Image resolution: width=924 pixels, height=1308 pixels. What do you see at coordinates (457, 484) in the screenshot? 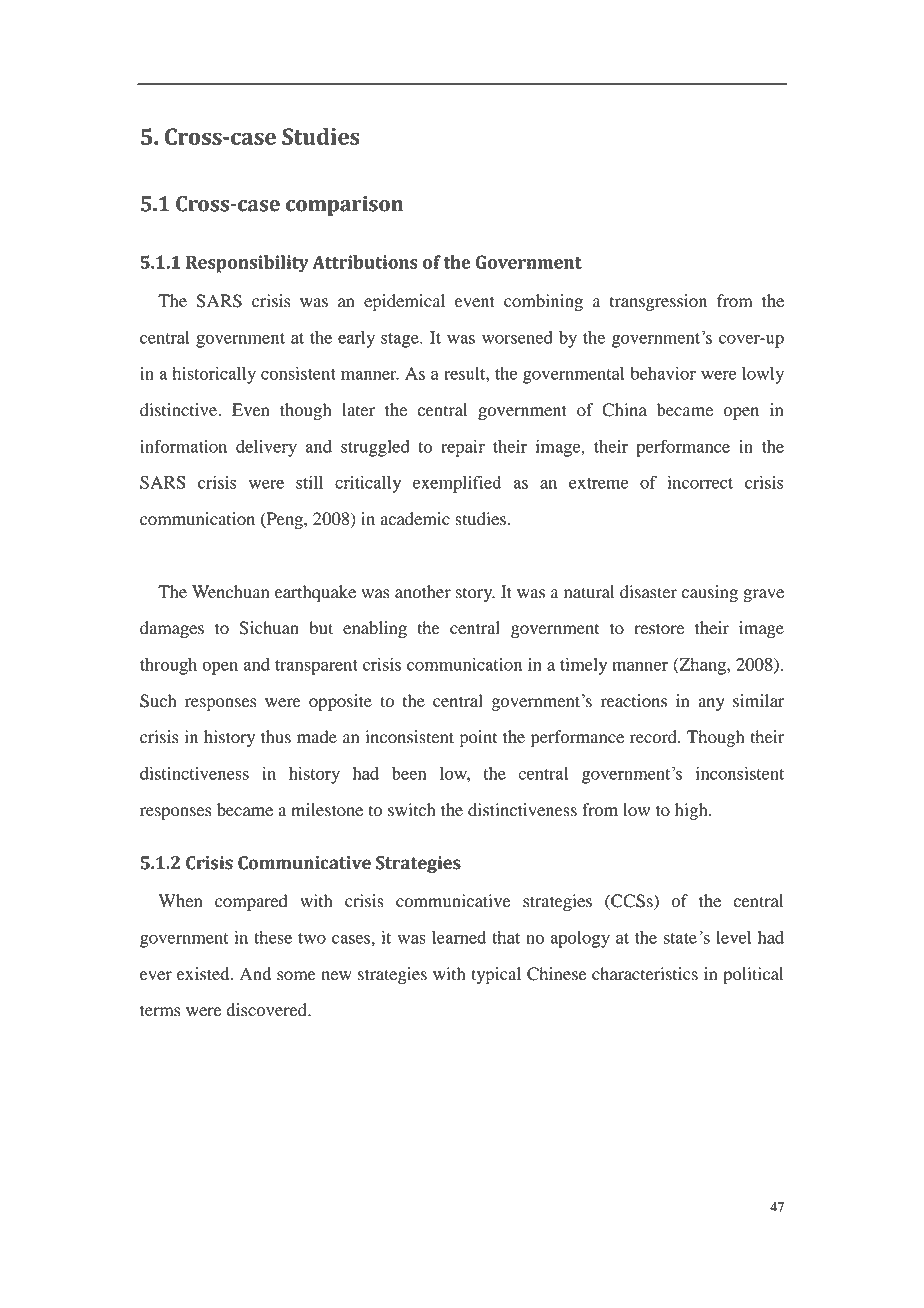
I see `exemplified` at bounding box center [457, 484].
